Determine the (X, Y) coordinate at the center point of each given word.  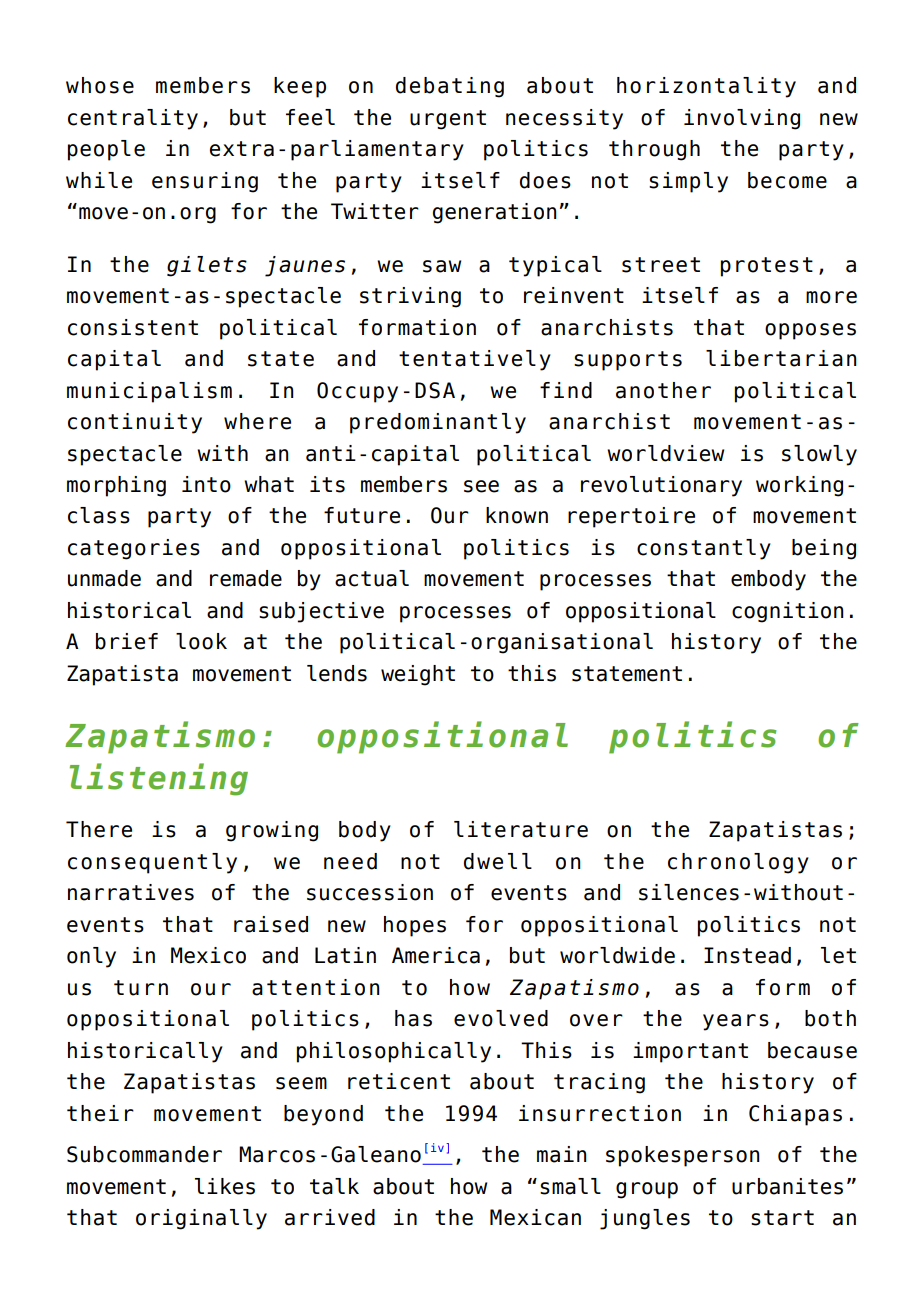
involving (742, 119)
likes (225, 1186)
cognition (788, 612)
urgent (448, 120)
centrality (133, 119)
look (201, 641)
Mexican (535, 1217)
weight (418, 675)
